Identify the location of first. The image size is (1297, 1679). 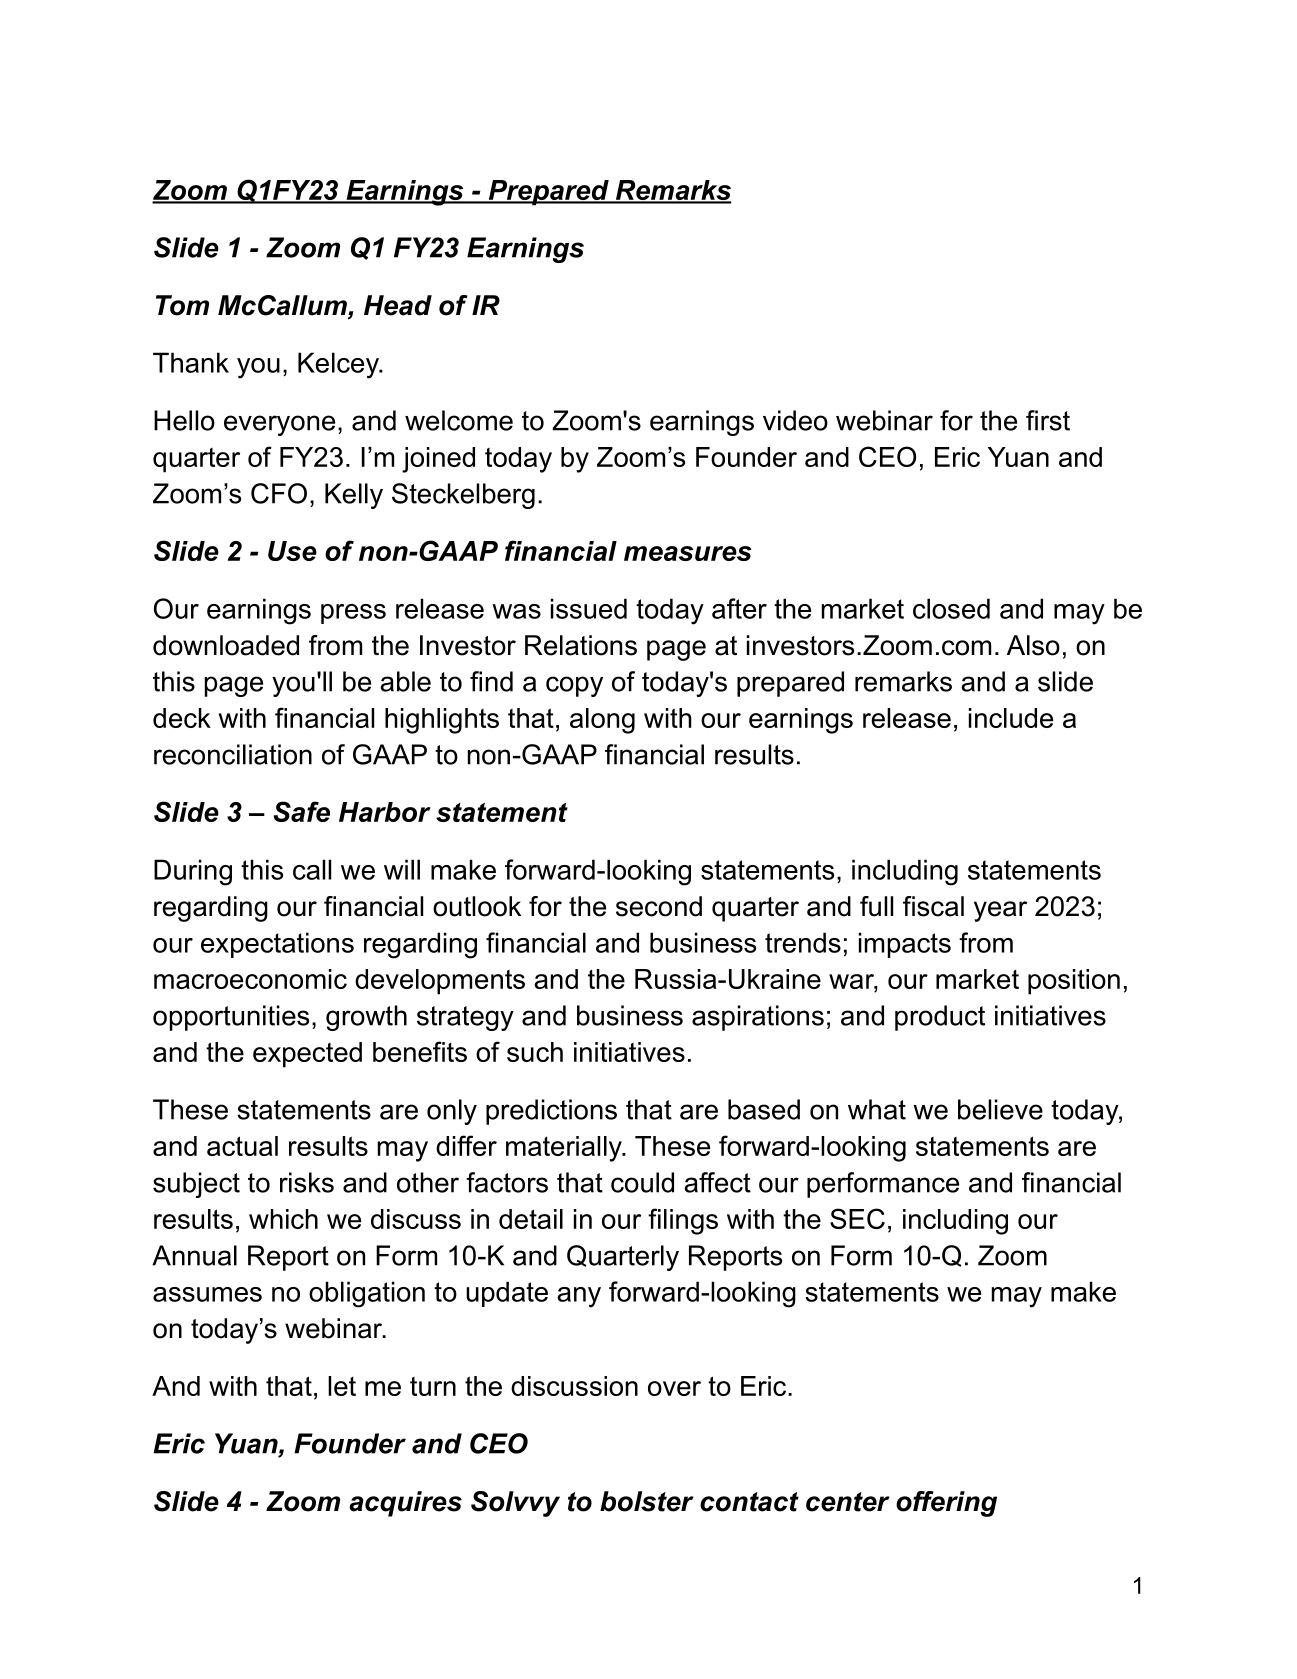
(1048, 420).
